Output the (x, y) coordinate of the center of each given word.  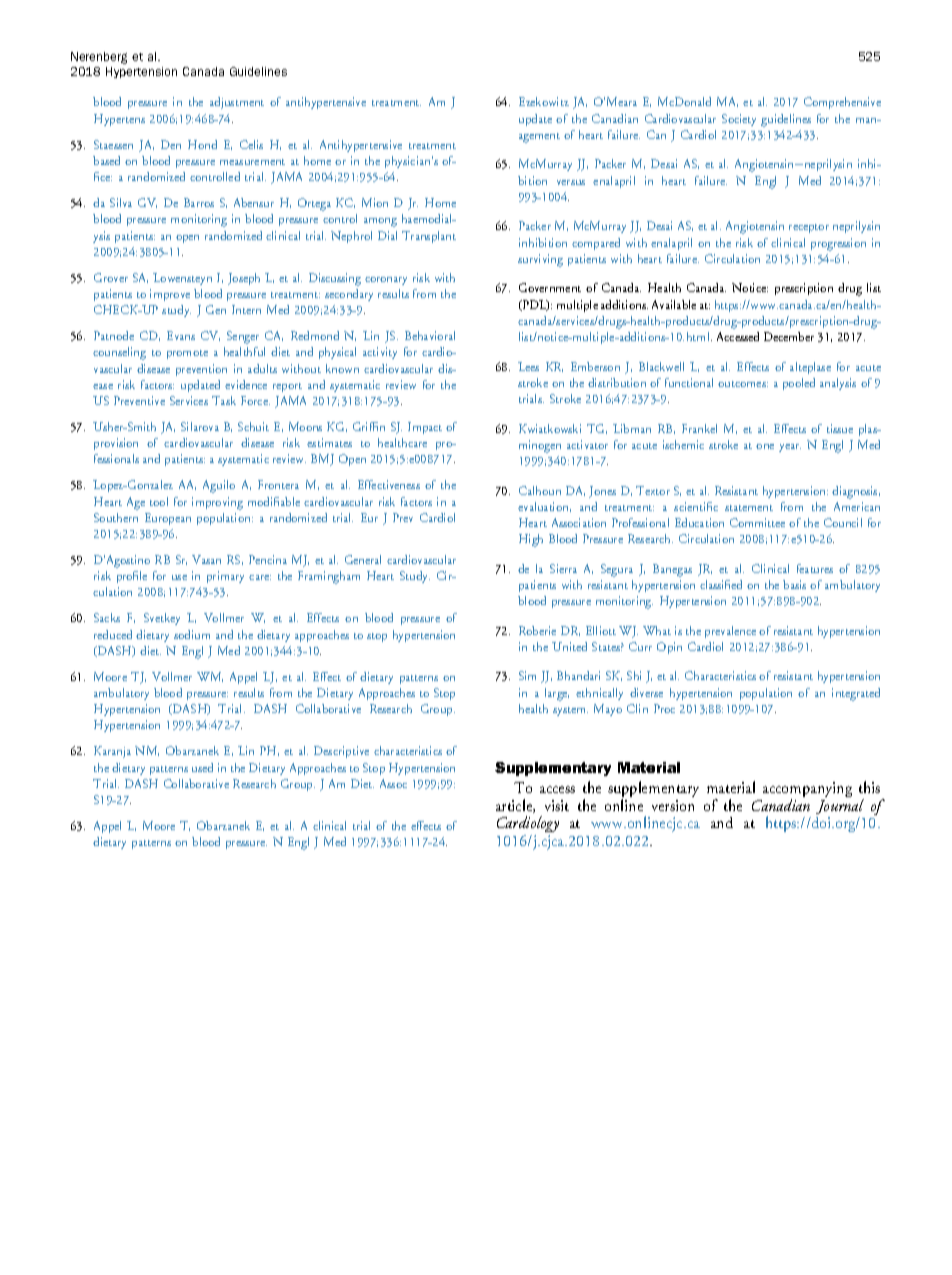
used (202, 767)
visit (557, 805)
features (815, 568)
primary (225, 577)
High (531, 540)
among (380, 222)
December (789, 336)
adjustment (237, 103)
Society (739, 120)
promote (187, 354)
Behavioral (430, 335)
